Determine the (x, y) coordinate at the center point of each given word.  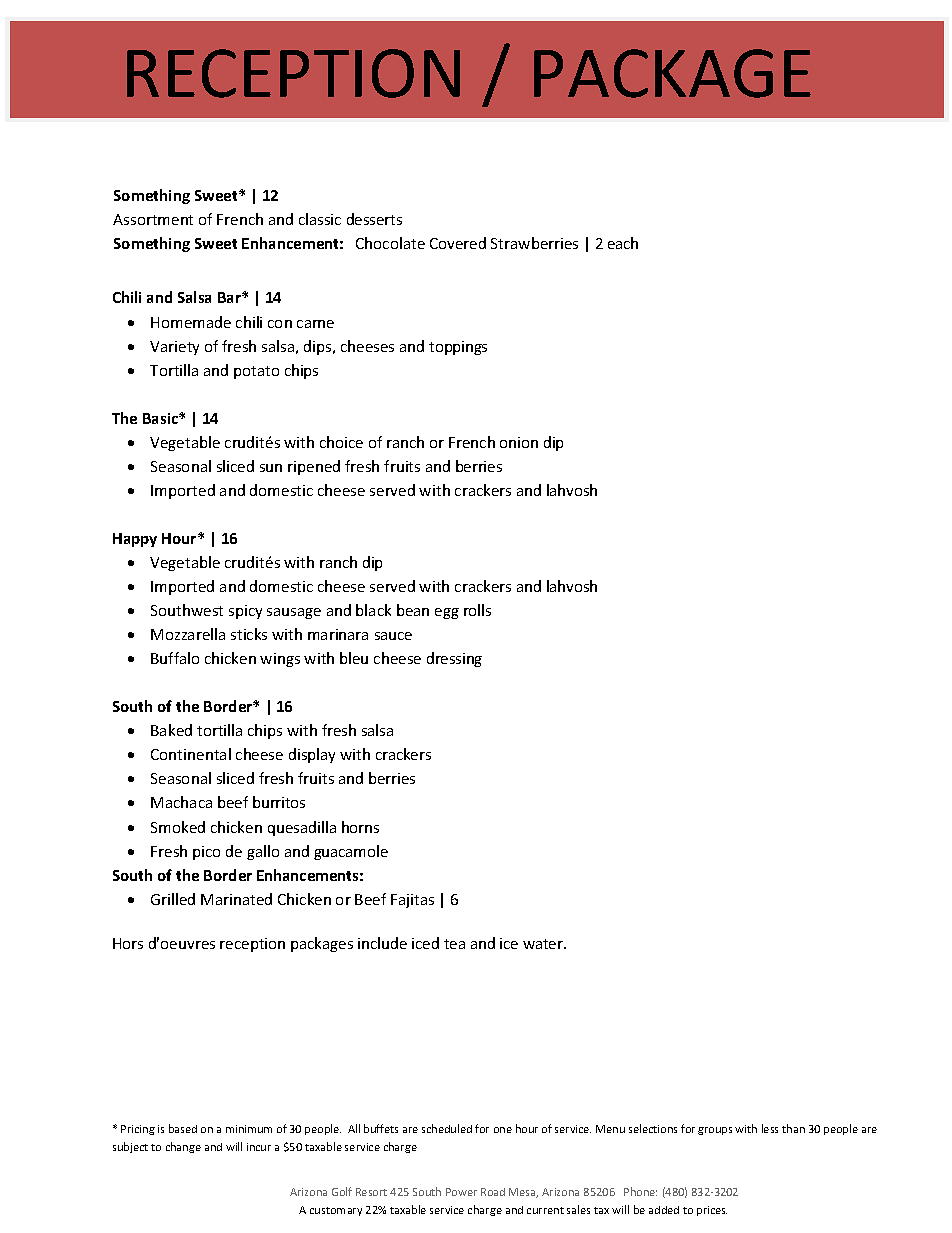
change (183, 1147)
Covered (458, 243)
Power (461, 1192)
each (623, 243)
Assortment (153, 219)
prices (712, 1211)
